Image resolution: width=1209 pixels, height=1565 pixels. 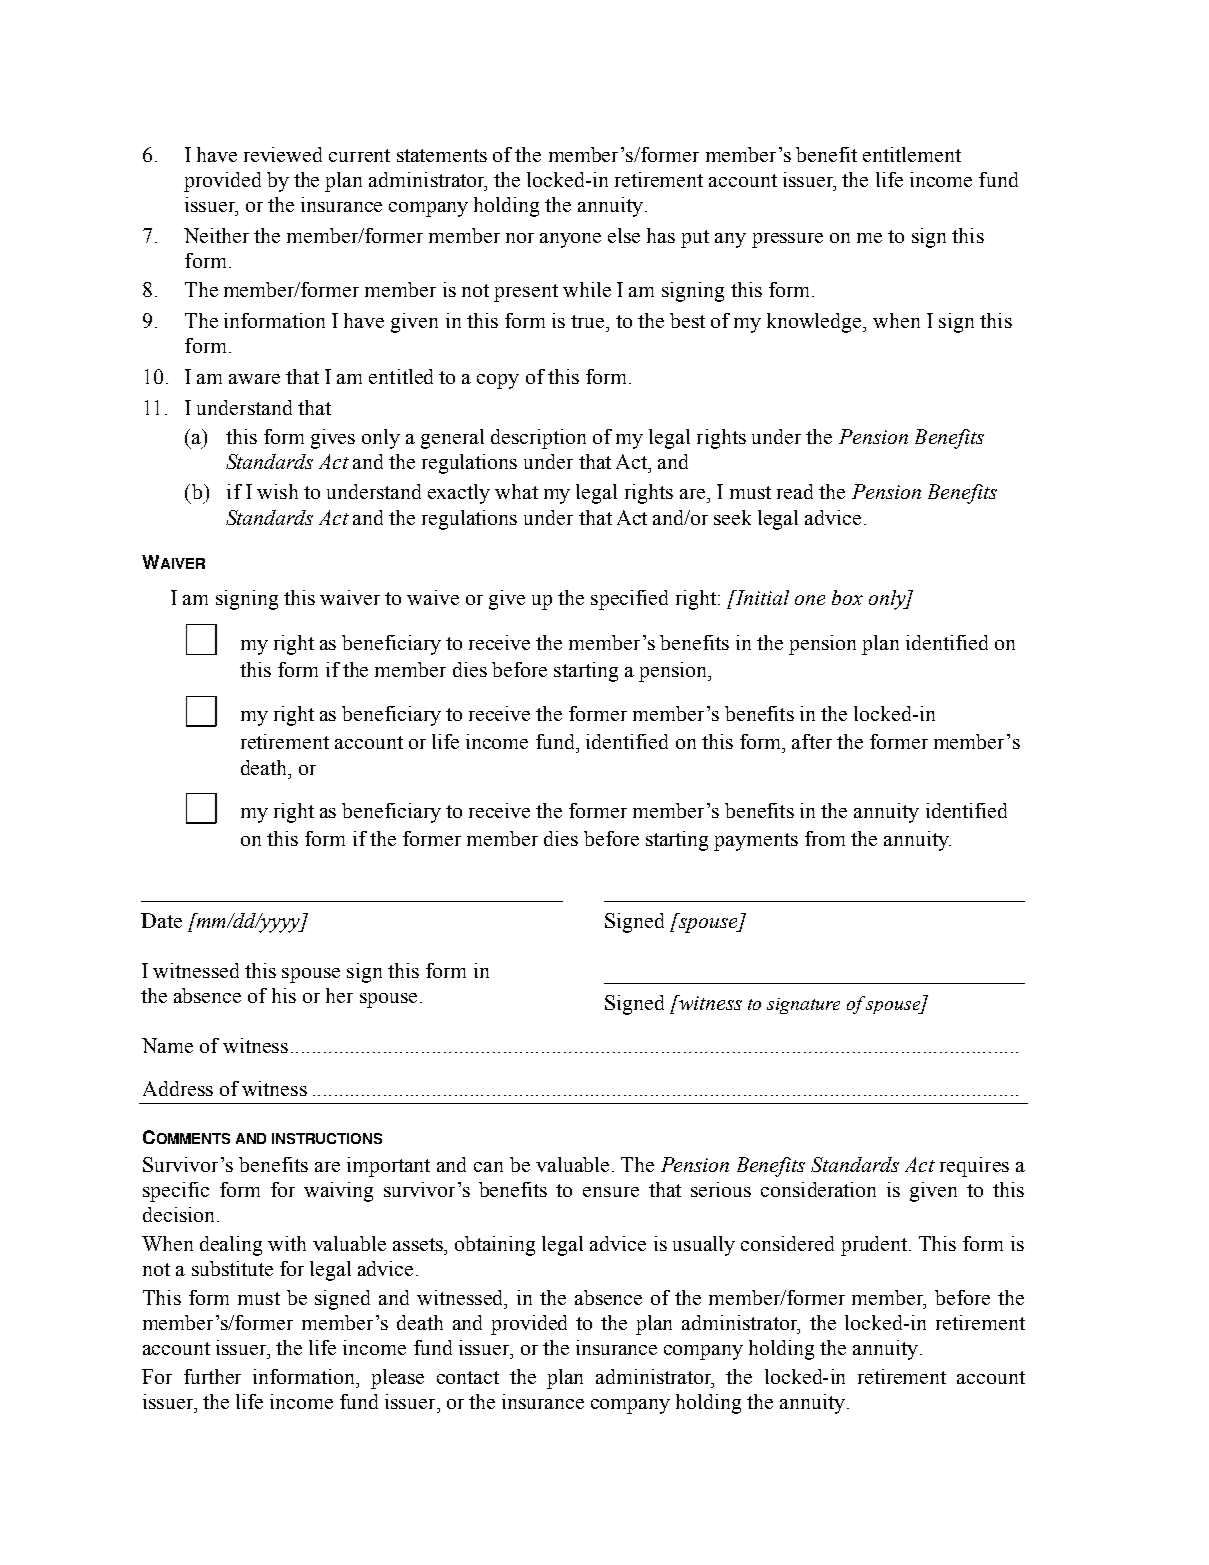 I want to click on after, so click(x=812, y=741).
